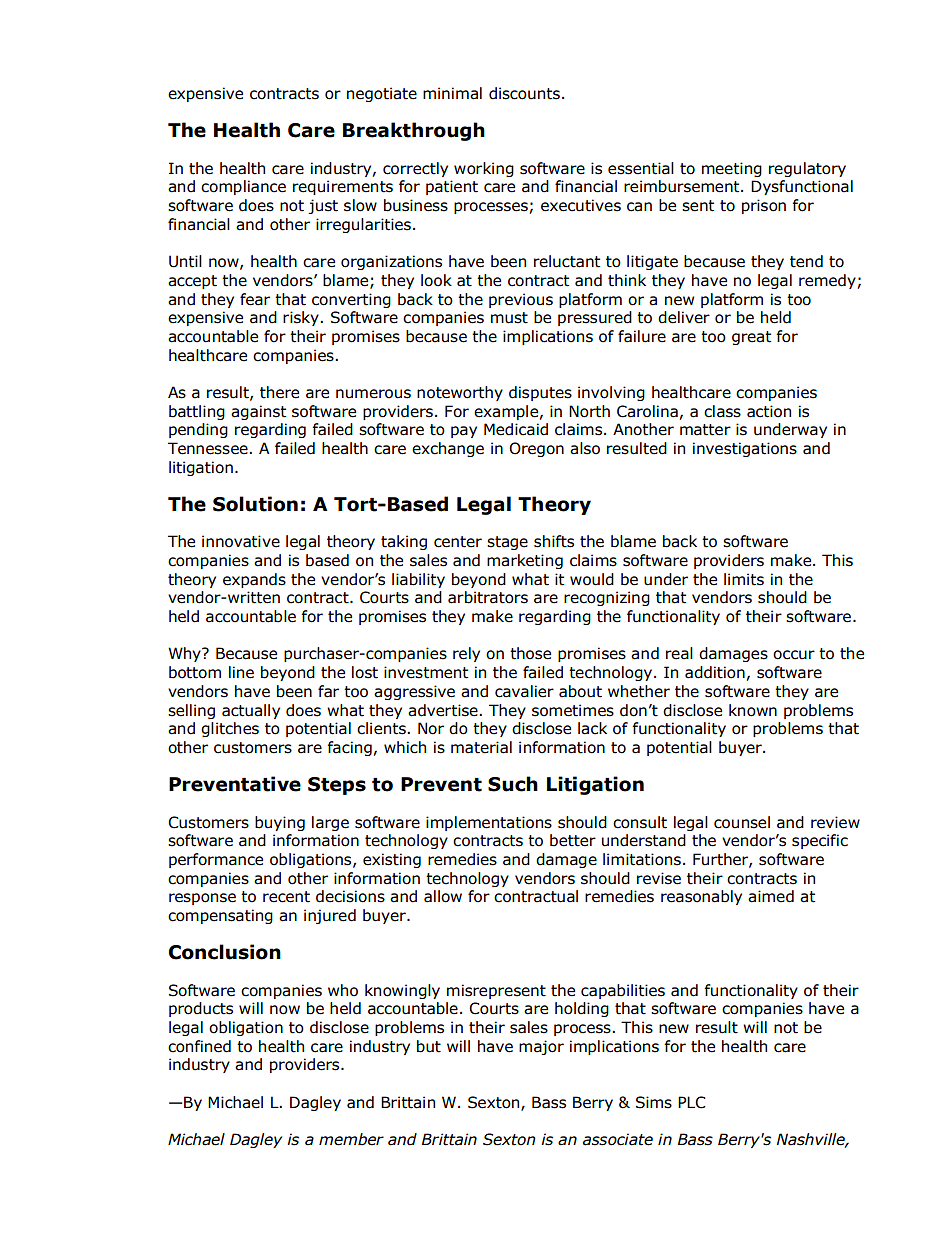  Describe the element at coordinates (243, 187) in the screenshot. I see `compliance` at that location.
